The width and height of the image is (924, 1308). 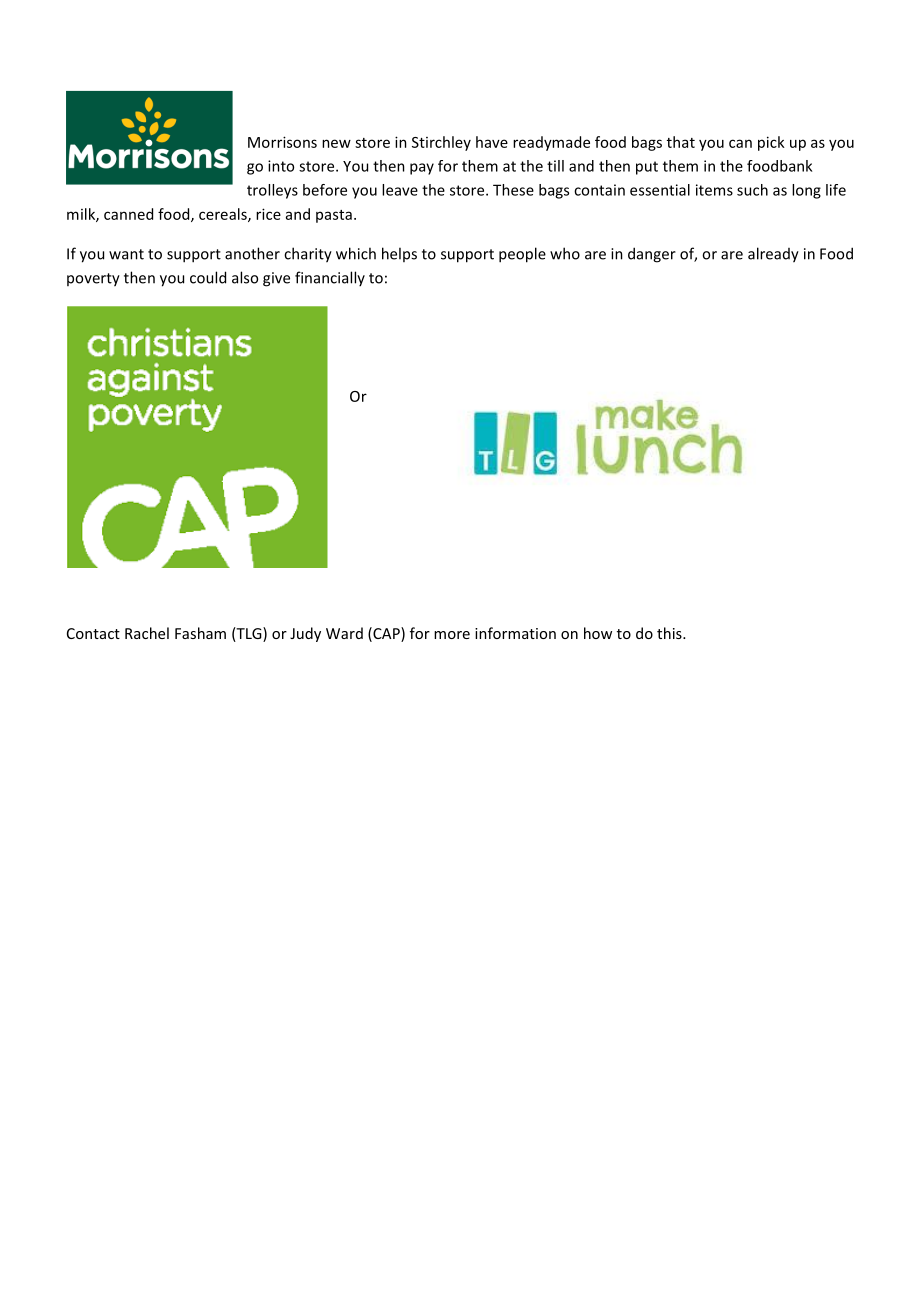 What do you see at coordinates (773, 255) in the image?
I see `already` at bounding box center [773, 255].
